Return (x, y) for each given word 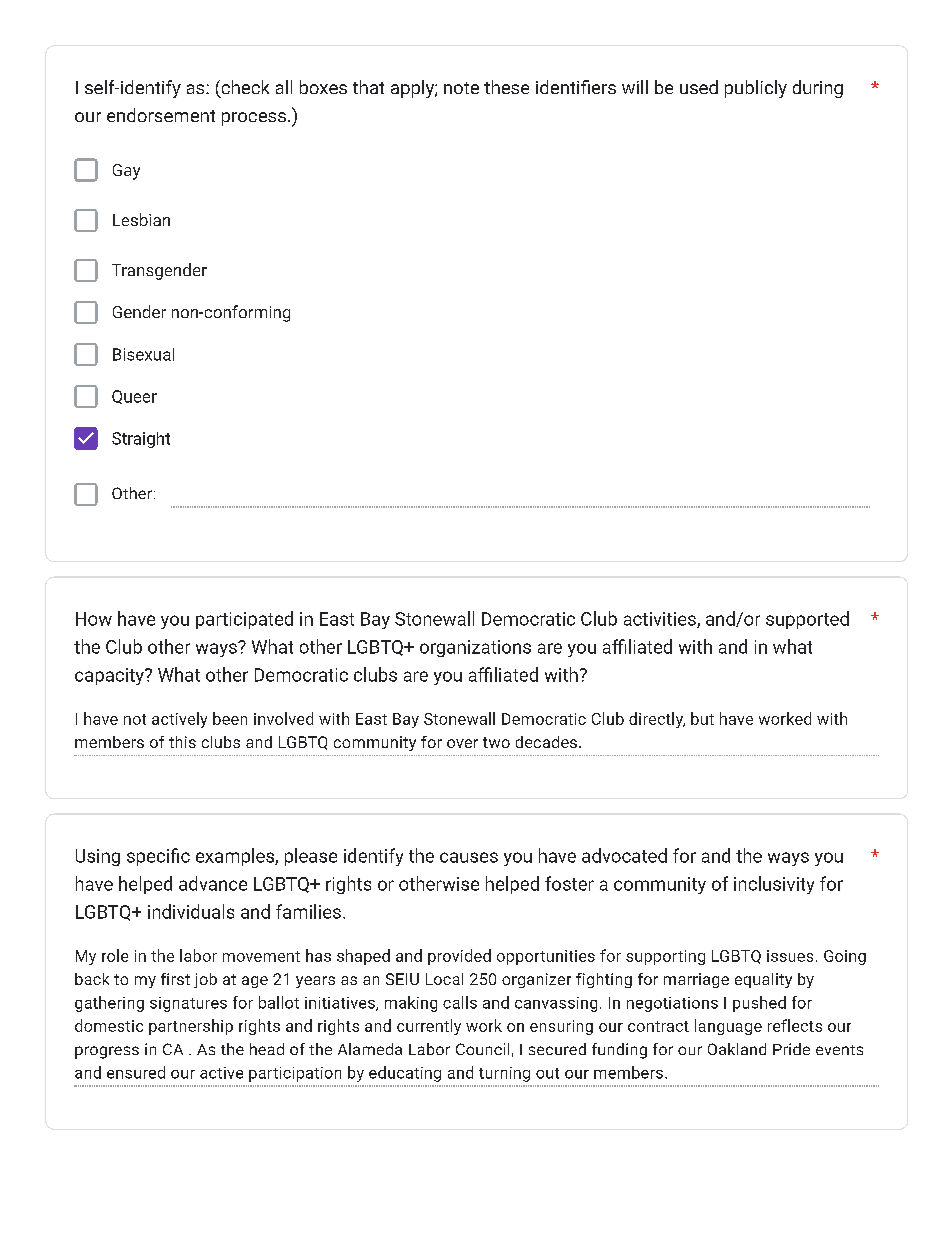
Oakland (737, 1049)
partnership (191, 1027)
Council (482, 1049)
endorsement (161, 115)
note (461, 88)
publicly (756, 89)
